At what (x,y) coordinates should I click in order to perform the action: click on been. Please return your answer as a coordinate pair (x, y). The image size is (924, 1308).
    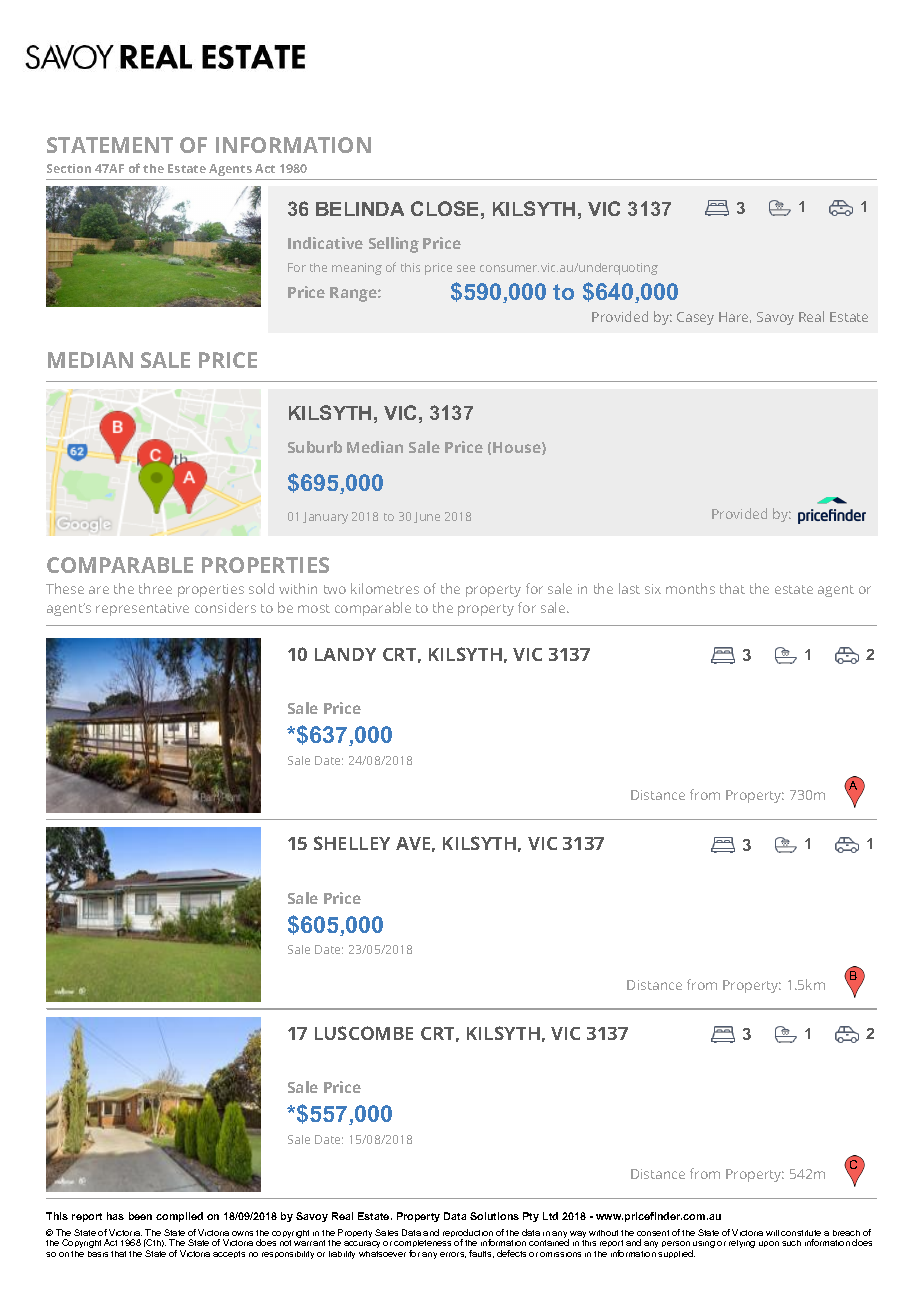
    Looking at the image, I should click on (140, 1216).
